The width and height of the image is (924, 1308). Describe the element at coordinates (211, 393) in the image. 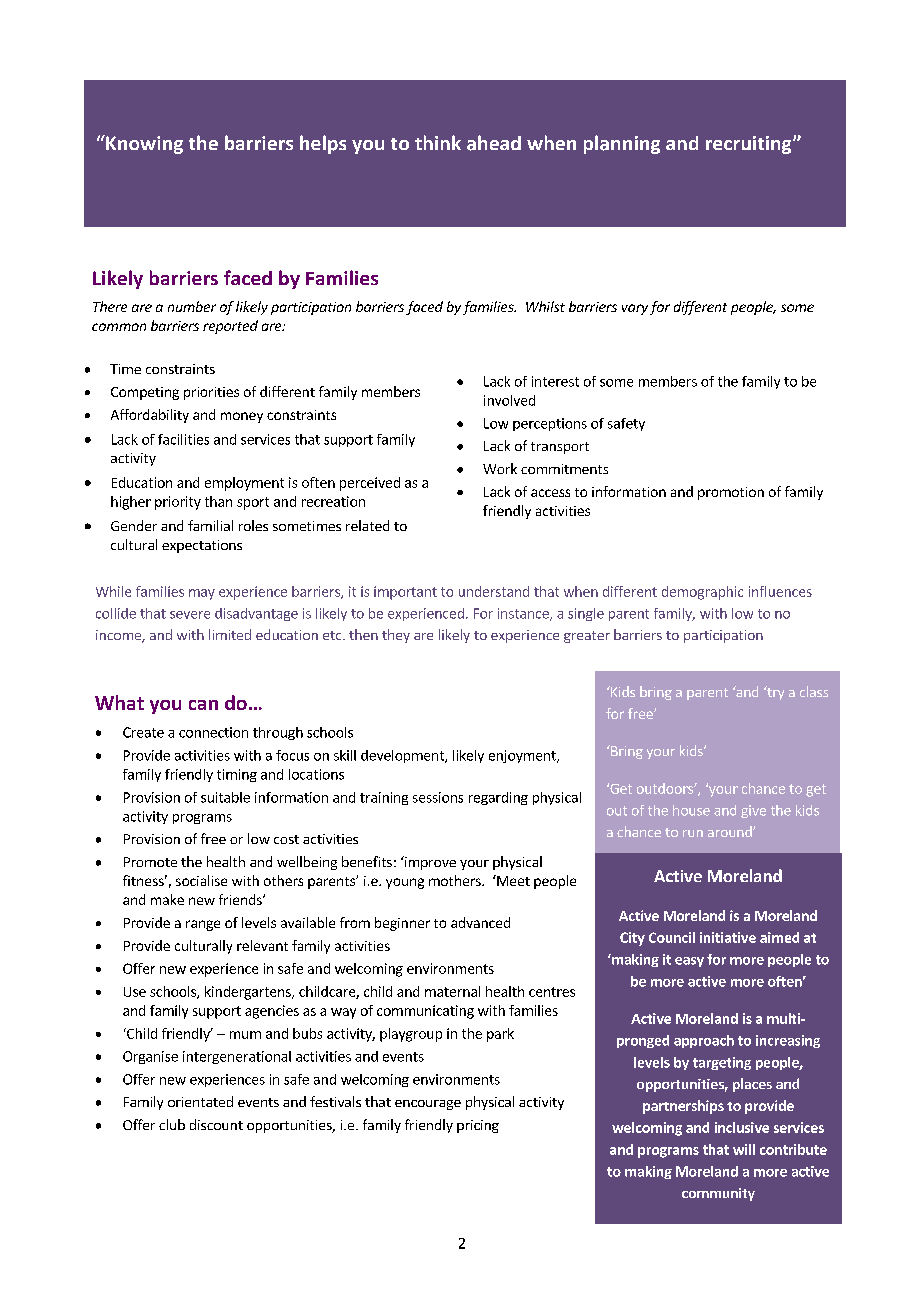

I see `priorities` at that location.
